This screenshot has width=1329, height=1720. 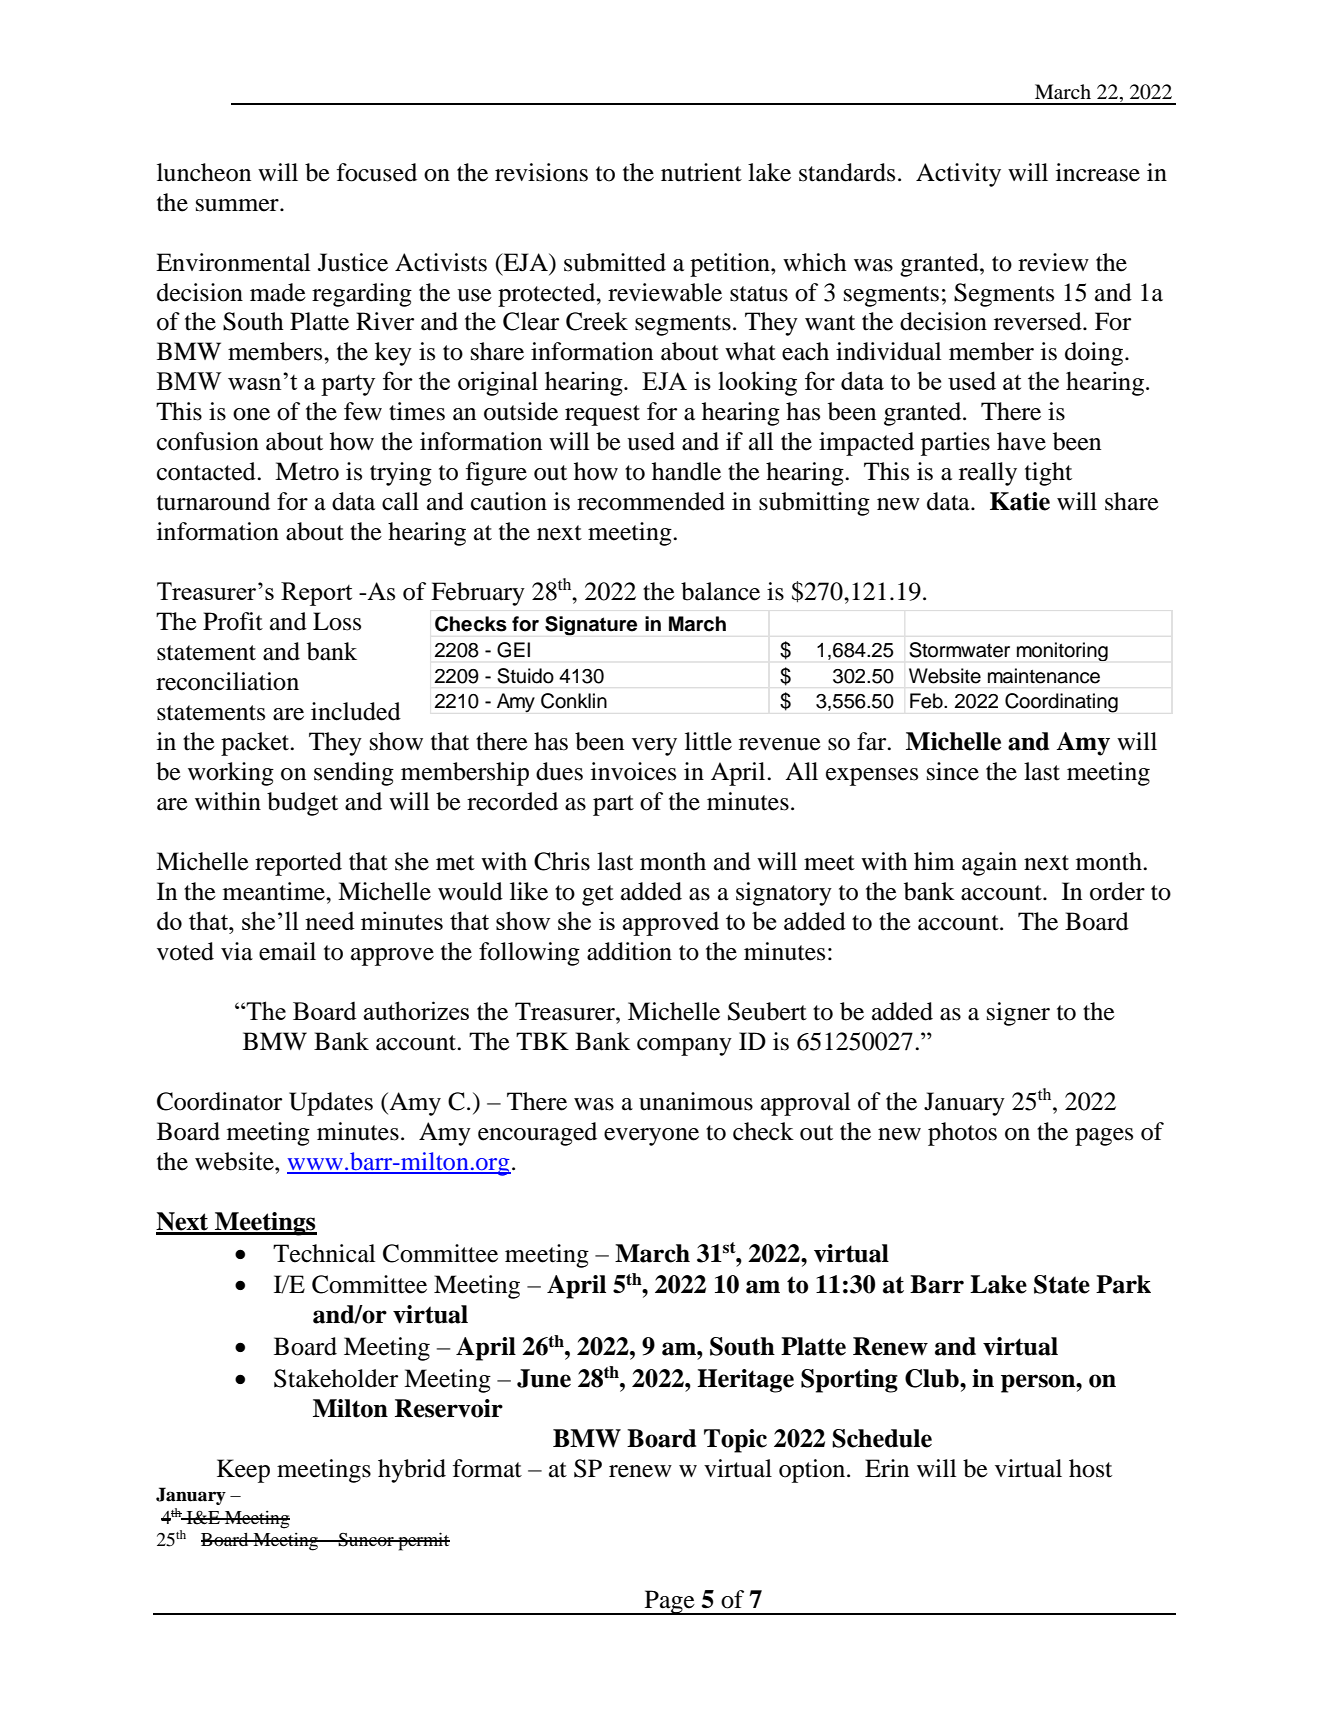 What do you see at coordinates (238, 205) in the screenshot?
I see `summer` at bounding box center [238, 205].
